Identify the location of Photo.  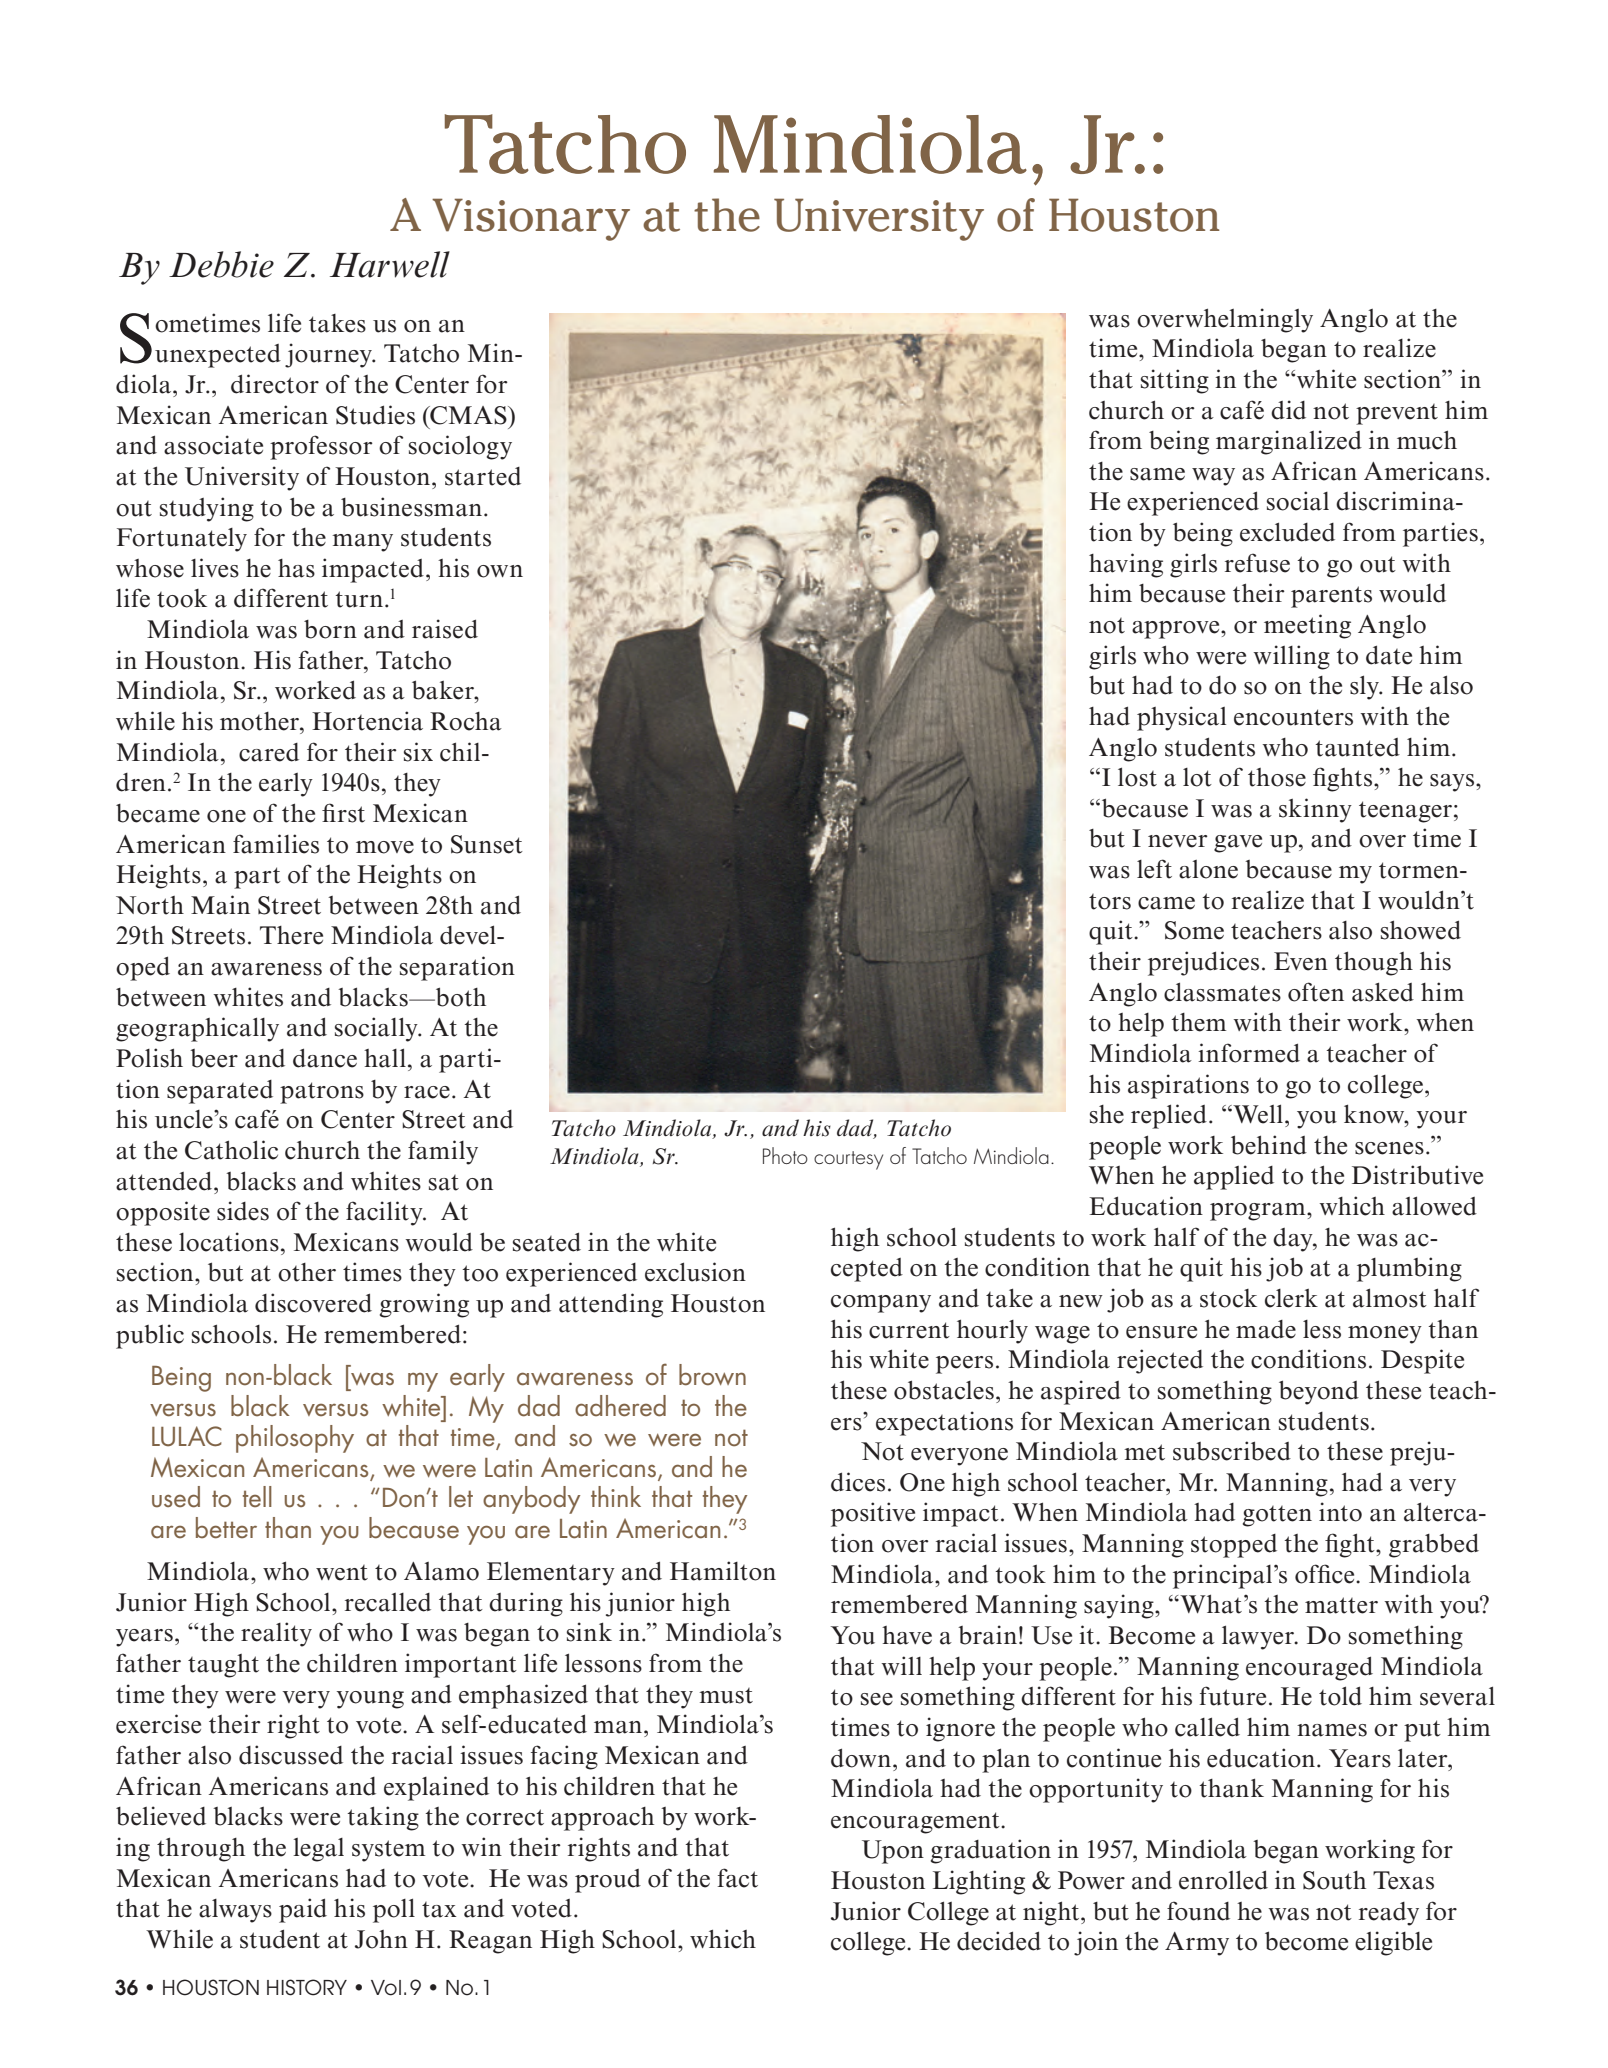
(785, 1155).
